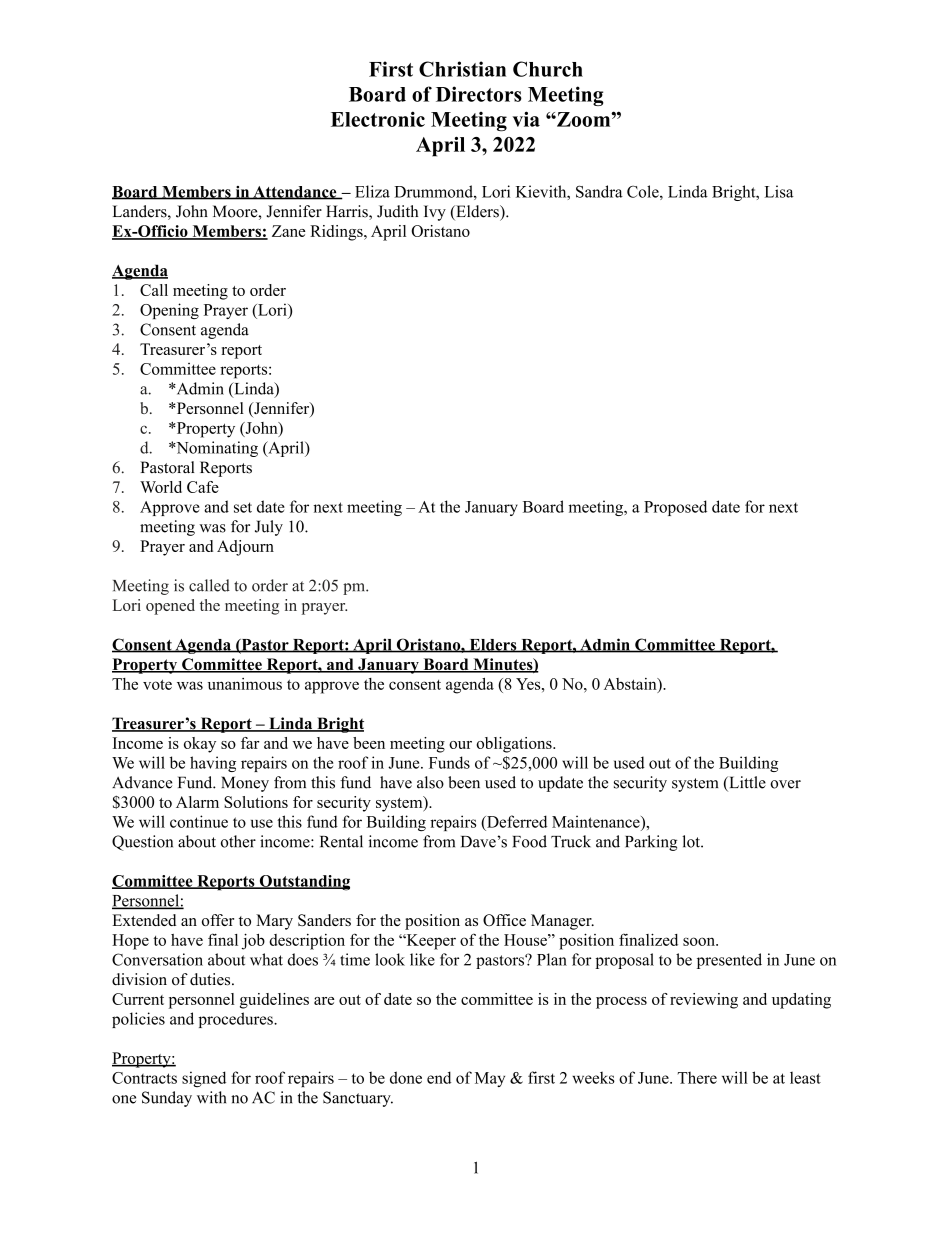 The height and width of the image is (1233, 952). What do you see at coordinates (479, 94) in the image?
I see `Directors` at bounding box center [479, 94].
